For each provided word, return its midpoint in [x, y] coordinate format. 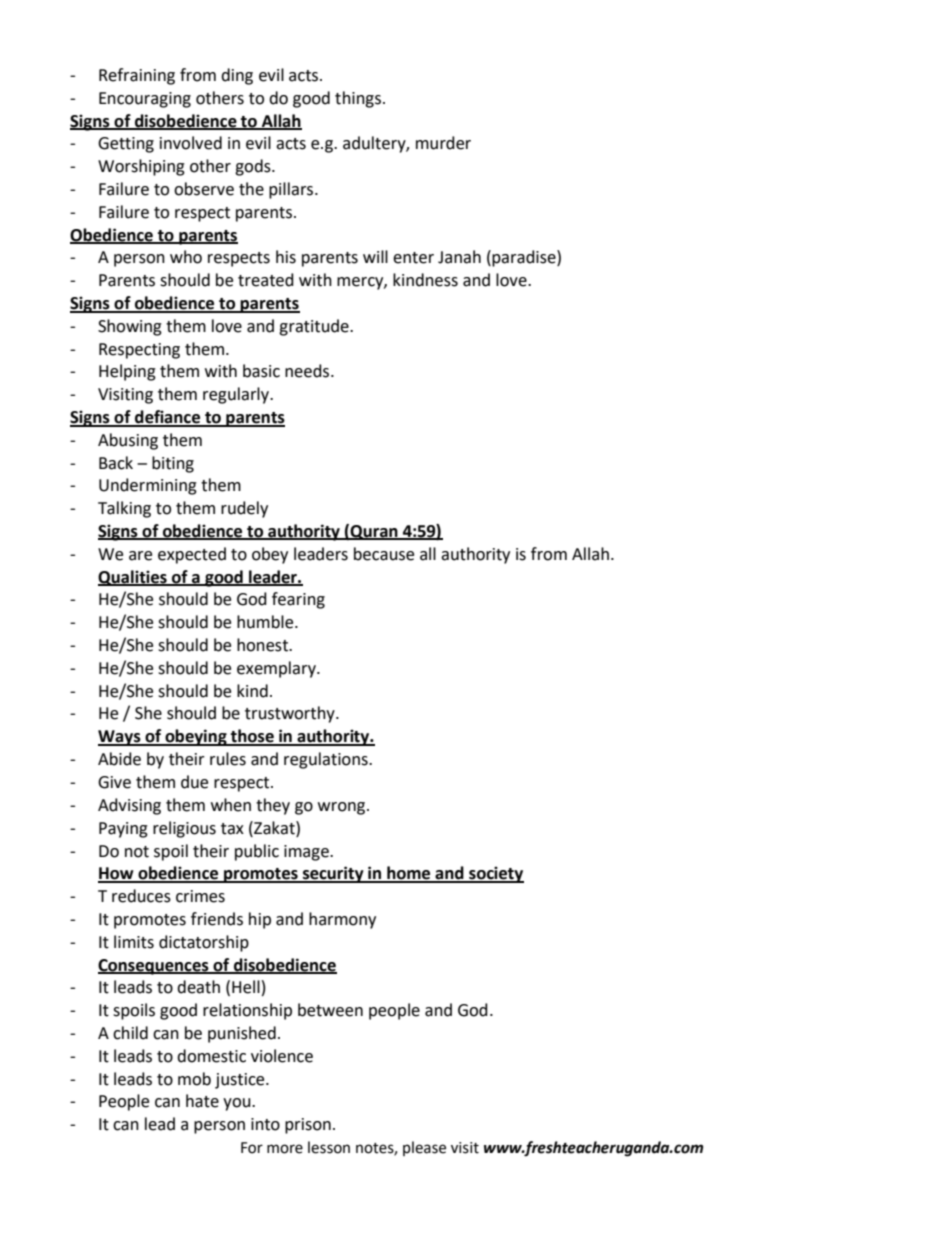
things [359, 99]
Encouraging [145, 100]
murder [443, 143]
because [384, 554]
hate [202, 1101]
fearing [298, 600]
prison [308, 1126]
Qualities [133, 578]
